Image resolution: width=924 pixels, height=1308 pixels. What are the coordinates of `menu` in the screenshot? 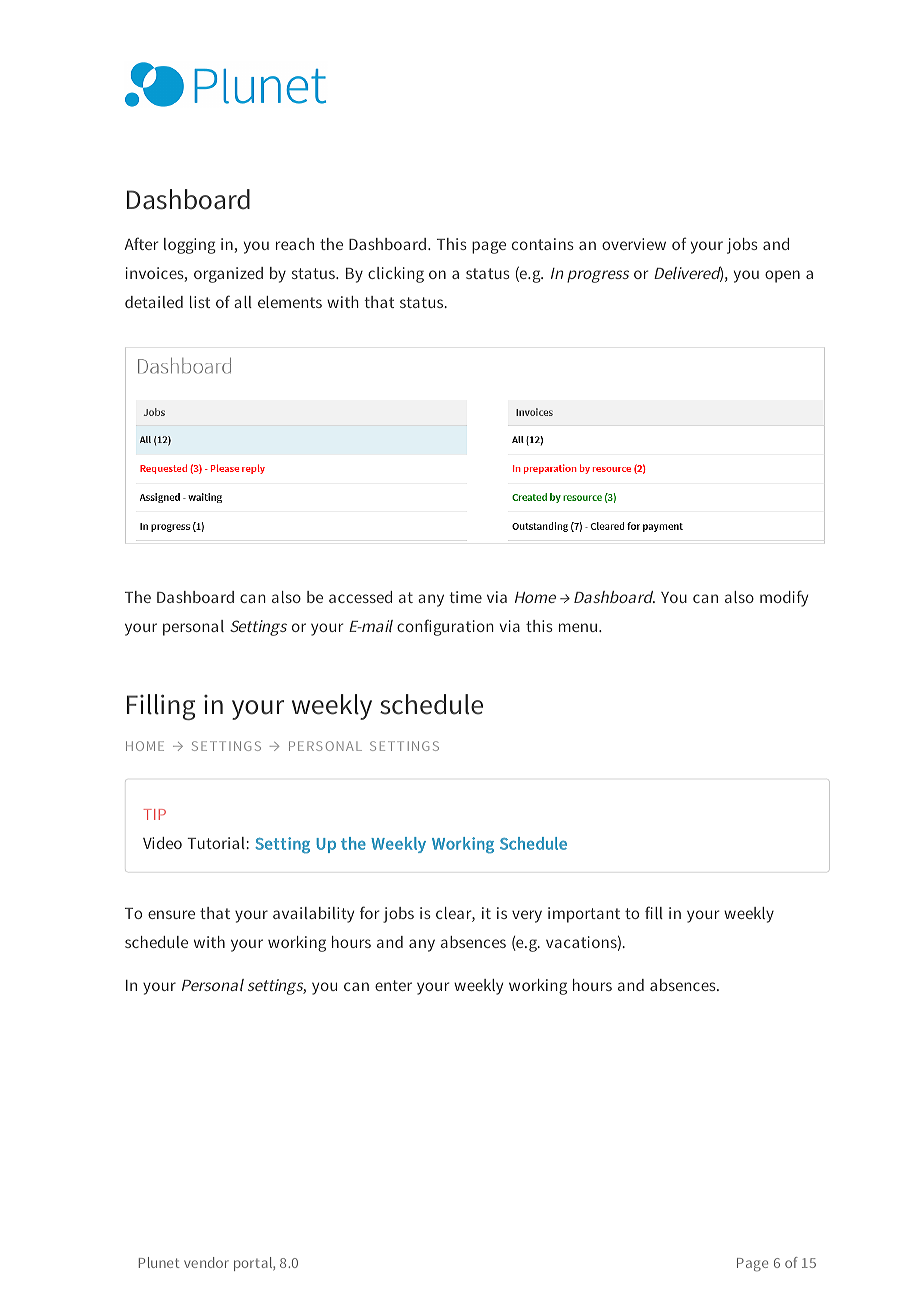 It's located at (578, 627).
